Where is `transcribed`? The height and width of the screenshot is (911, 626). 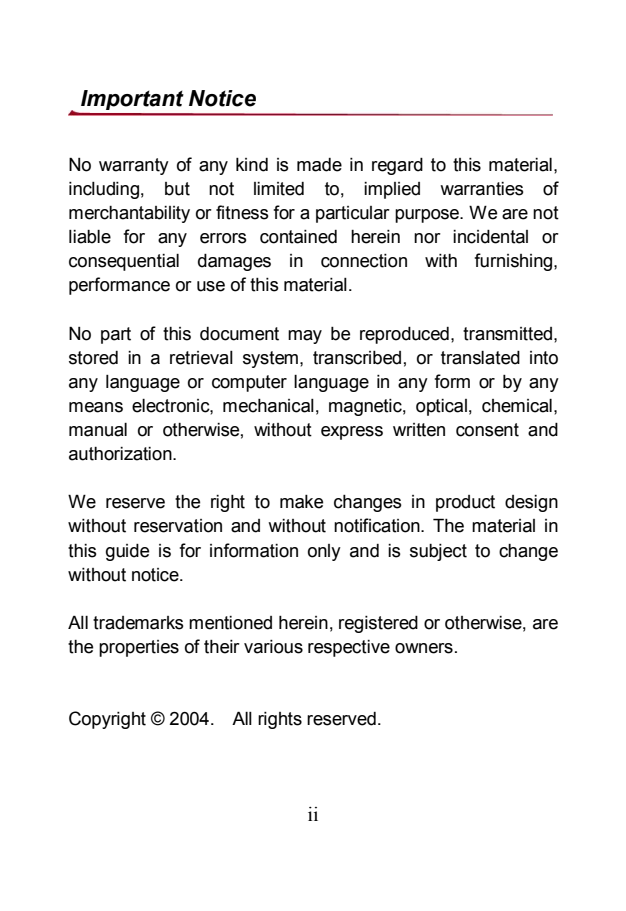 transcribed is located at coordinates (357, 358).
